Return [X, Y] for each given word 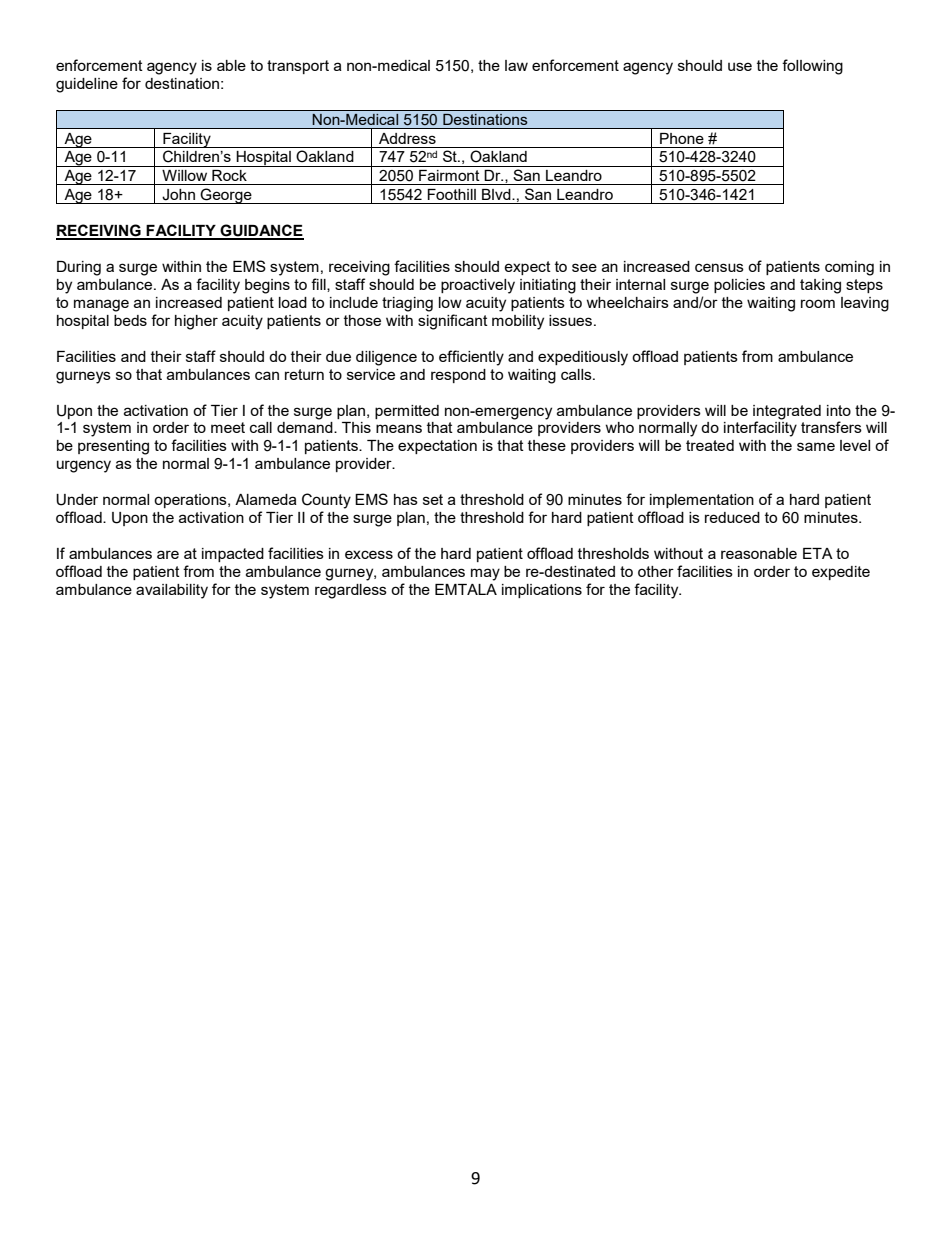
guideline [87, 85]
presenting [113, 447]
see [584, 267]
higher [196, 322]
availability [172, 591]
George [226, 196]
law [516, 65]
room [818, 303]
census [719, 267]
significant [453, 322]
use [740, 66]
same [816, 446]
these [547, 445]
